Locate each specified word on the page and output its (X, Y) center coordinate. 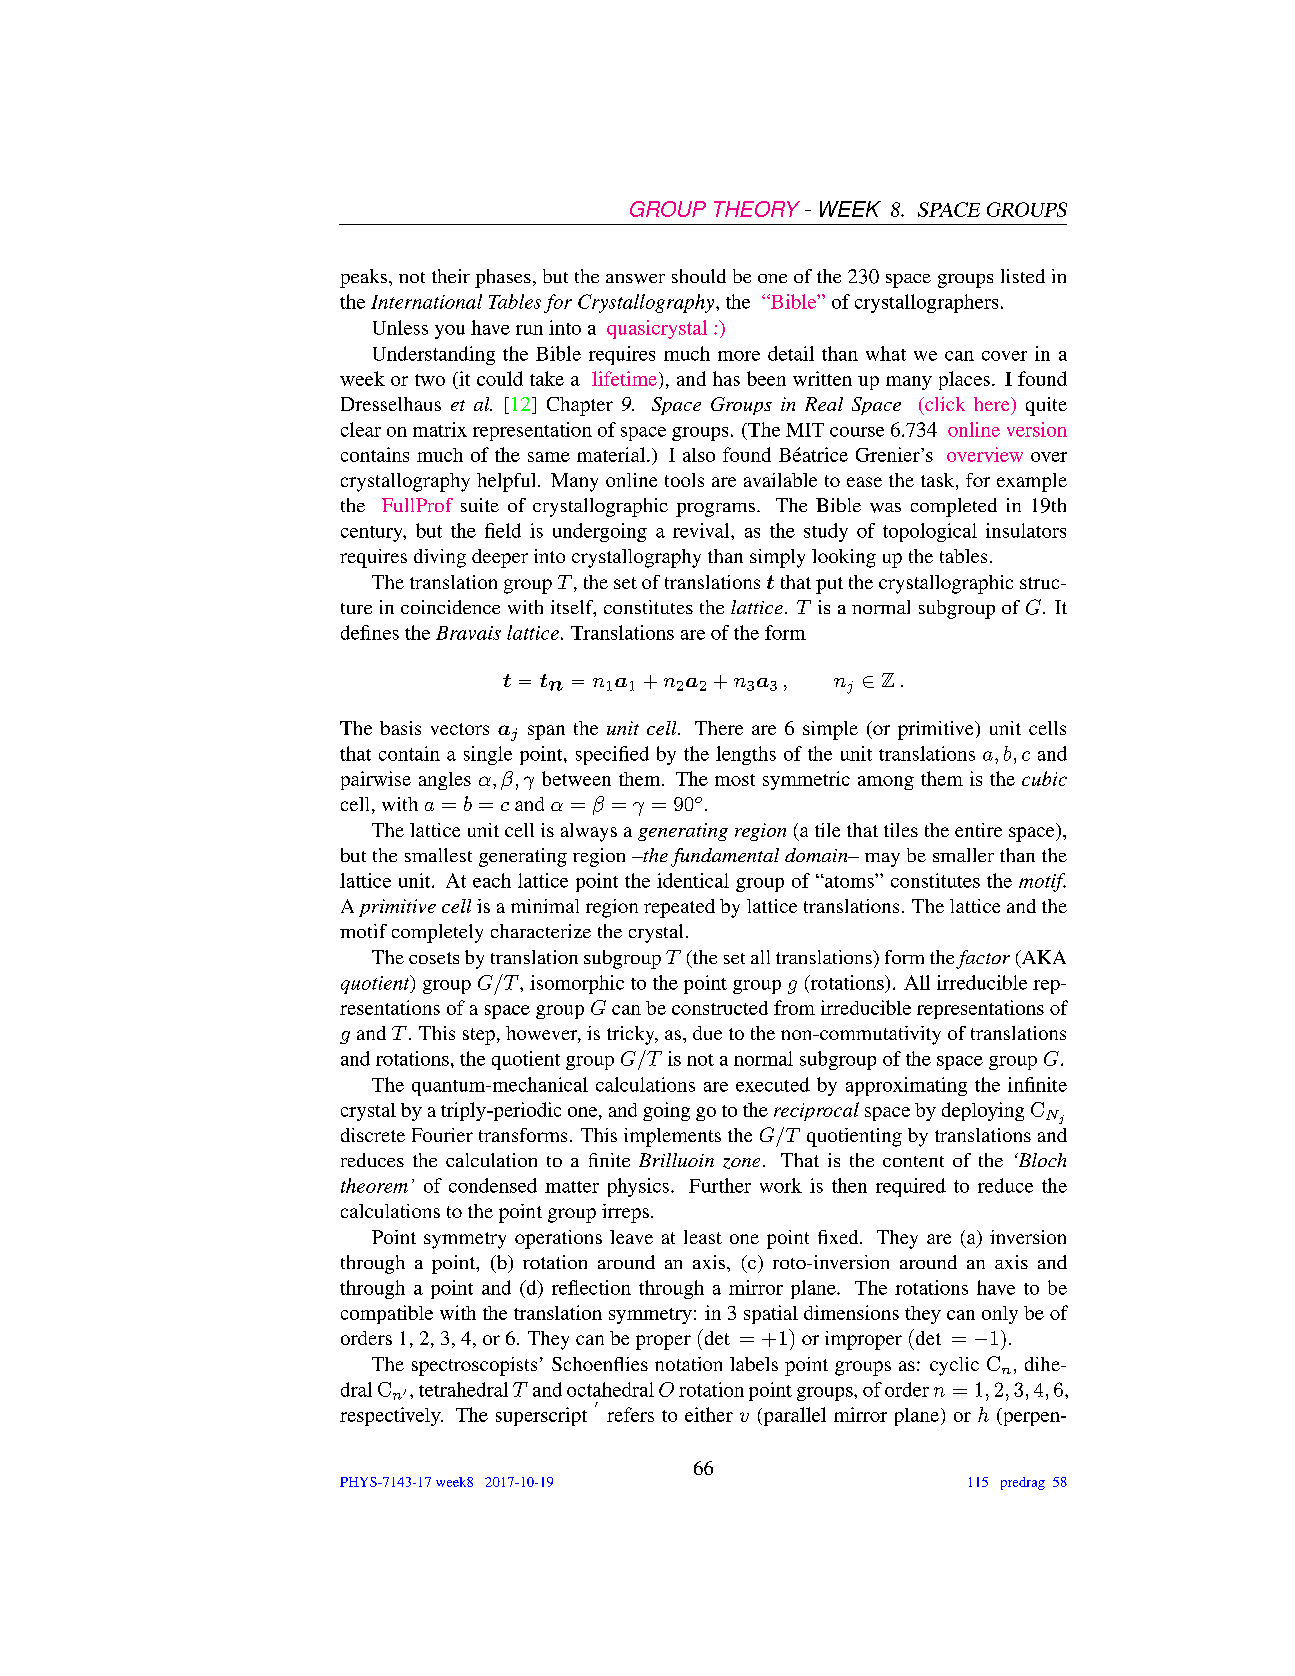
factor (983, 959)
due (707, 1033)
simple (830, 730)
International (426, 301)
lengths (746, 755)
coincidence (450, 607)
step (479, 1036)
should (699, 276)
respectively (391, 1416)
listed (1023, 276)
